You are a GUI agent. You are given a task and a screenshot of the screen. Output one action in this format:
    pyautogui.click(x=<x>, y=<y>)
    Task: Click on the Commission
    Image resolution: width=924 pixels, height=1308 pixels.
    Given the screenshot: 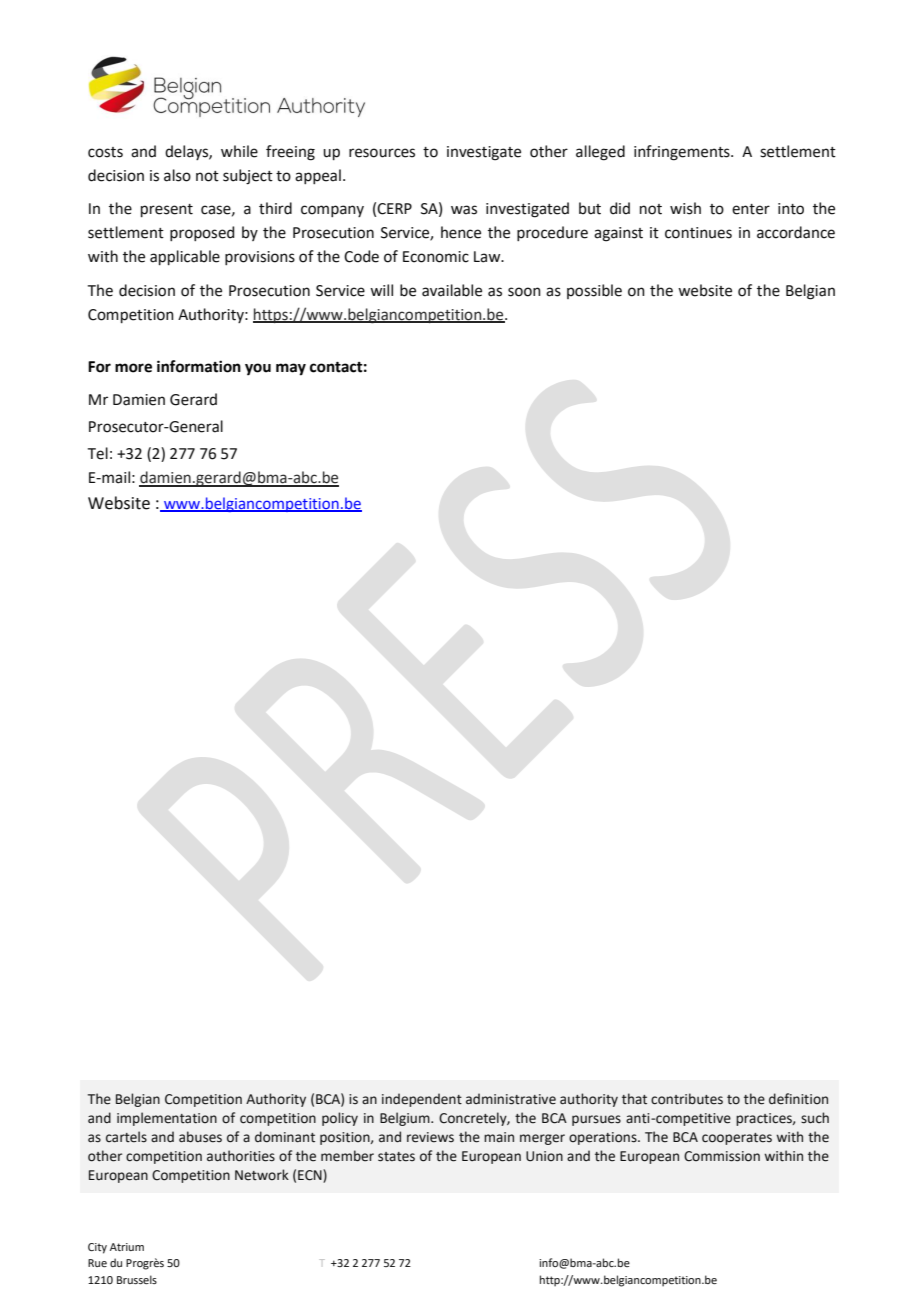 What is the action you would take?
    pyautogui.click(x=722, y=1156)
